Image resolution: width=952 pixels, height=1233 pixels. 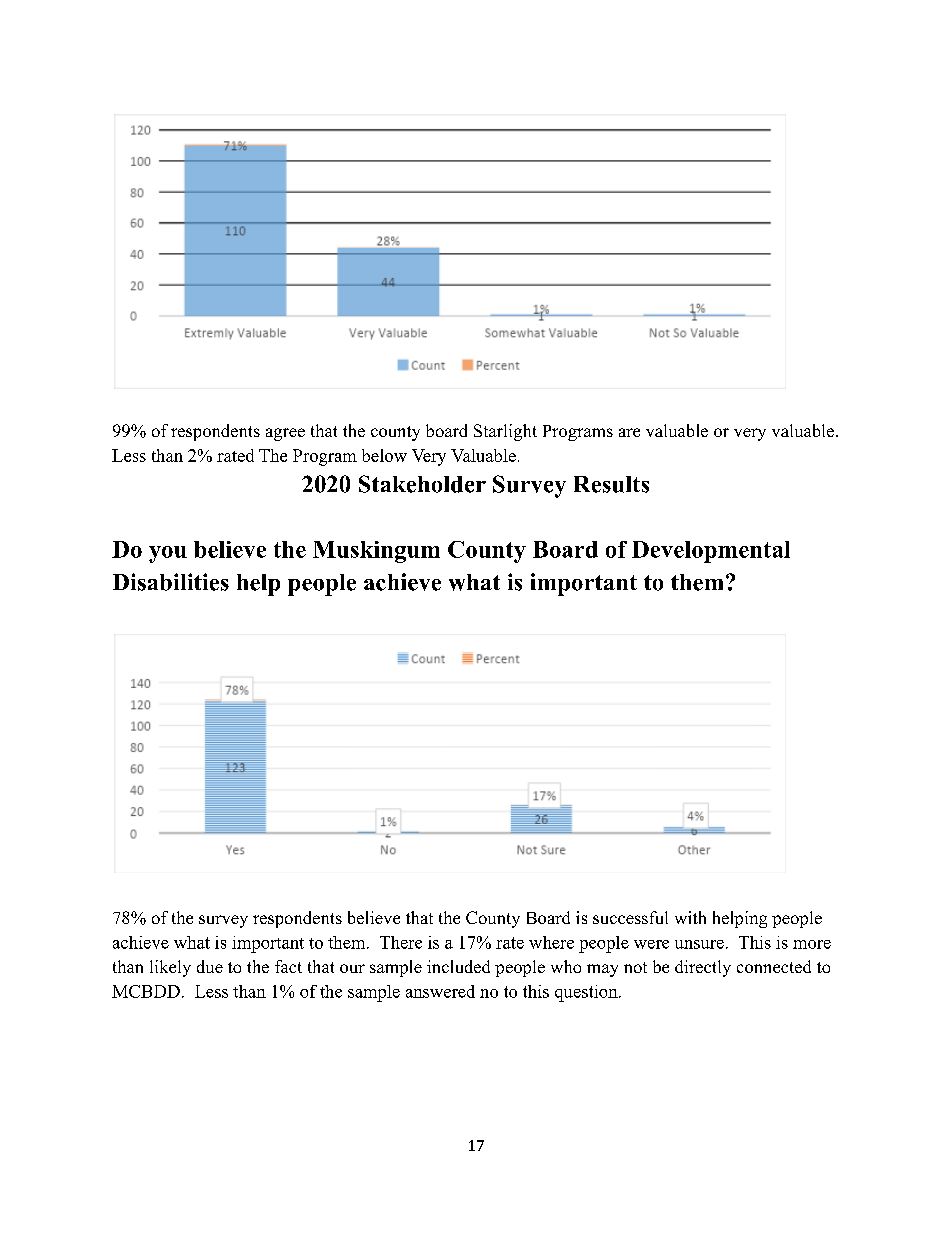 I want to click on Disabilities, so click(x=171, y=582).
